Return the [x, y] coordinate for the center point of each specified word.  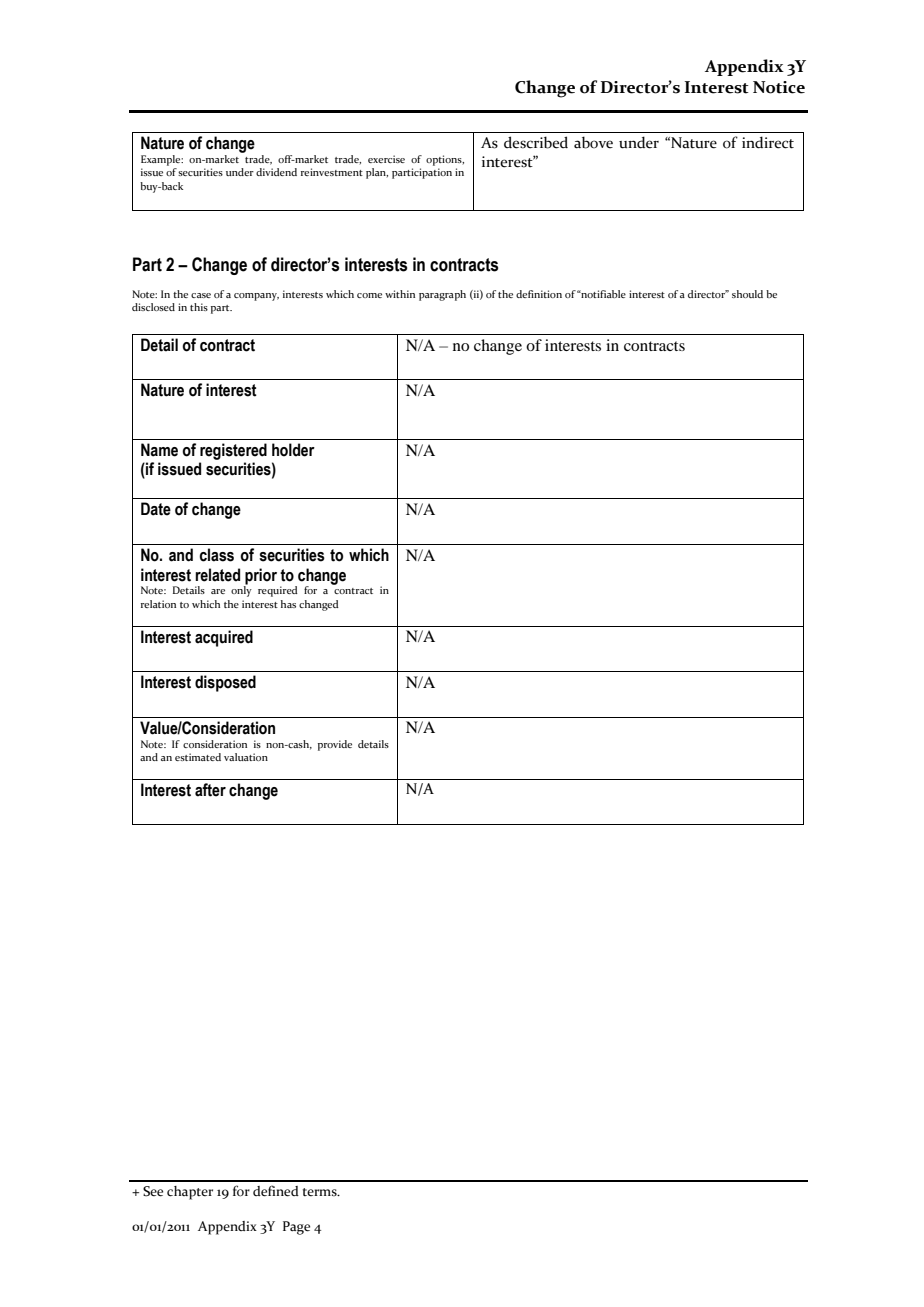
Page [296, 1228]
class [216, 555]
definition [539, 294]
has [288, 604]
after [210, 790]
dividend [276, 172]
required [278, 591]
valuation [246, 757]
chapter [190, 1193]
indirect [768, 142]
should [747, 294]
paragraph [442, 295]
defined [276, 1191]
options [445, 160]
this [199, 307]
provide [335, 745]
